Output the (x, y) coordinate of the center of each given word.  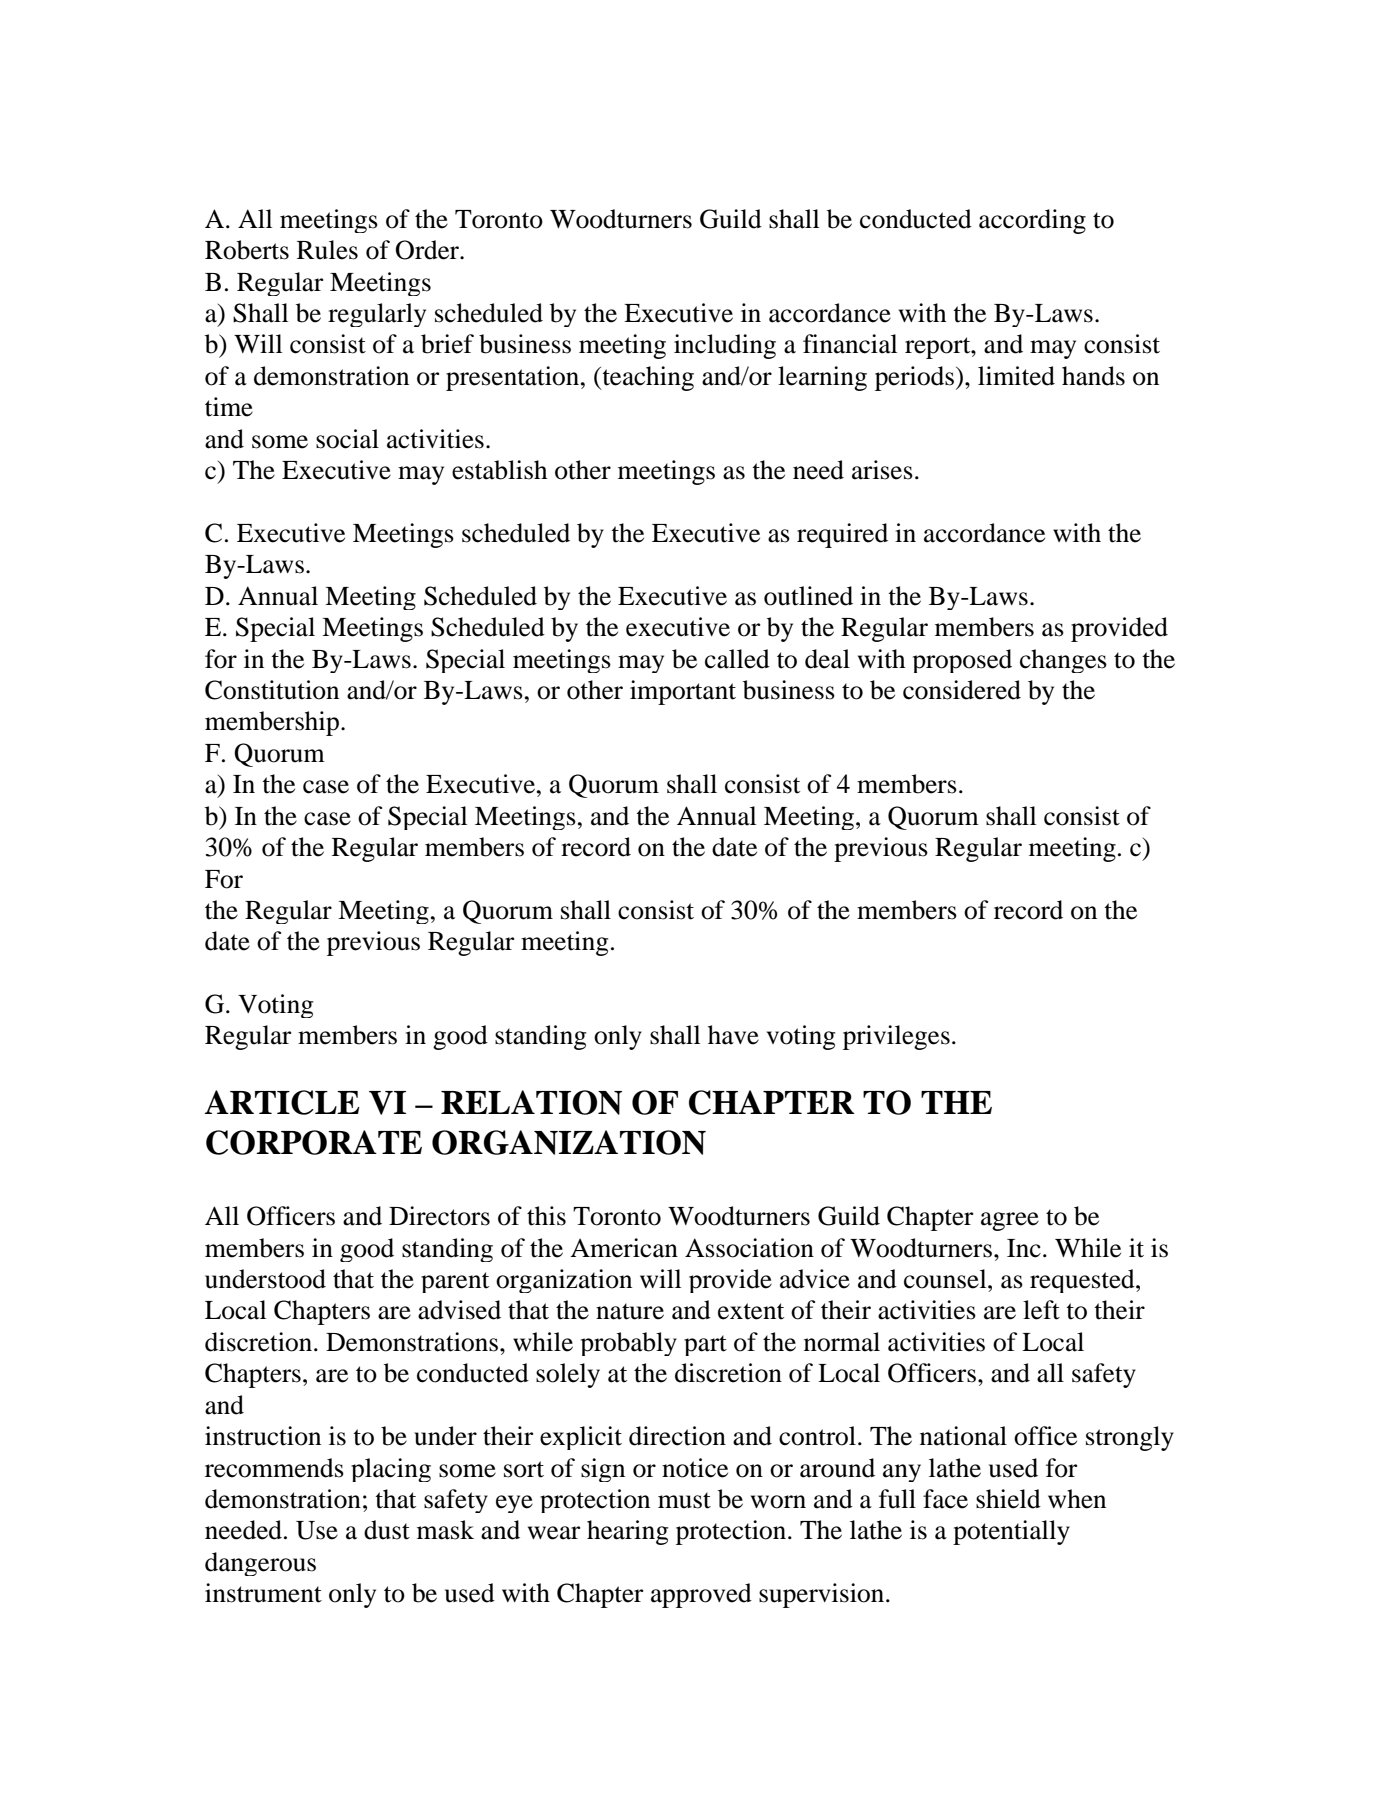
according (1032, 221)
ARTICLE (282, 1102)
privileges (896, 1037)
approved (701, 1595)
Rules (327, 250)
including (725, 346)
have (733, 1035)
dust (387, 1530)
